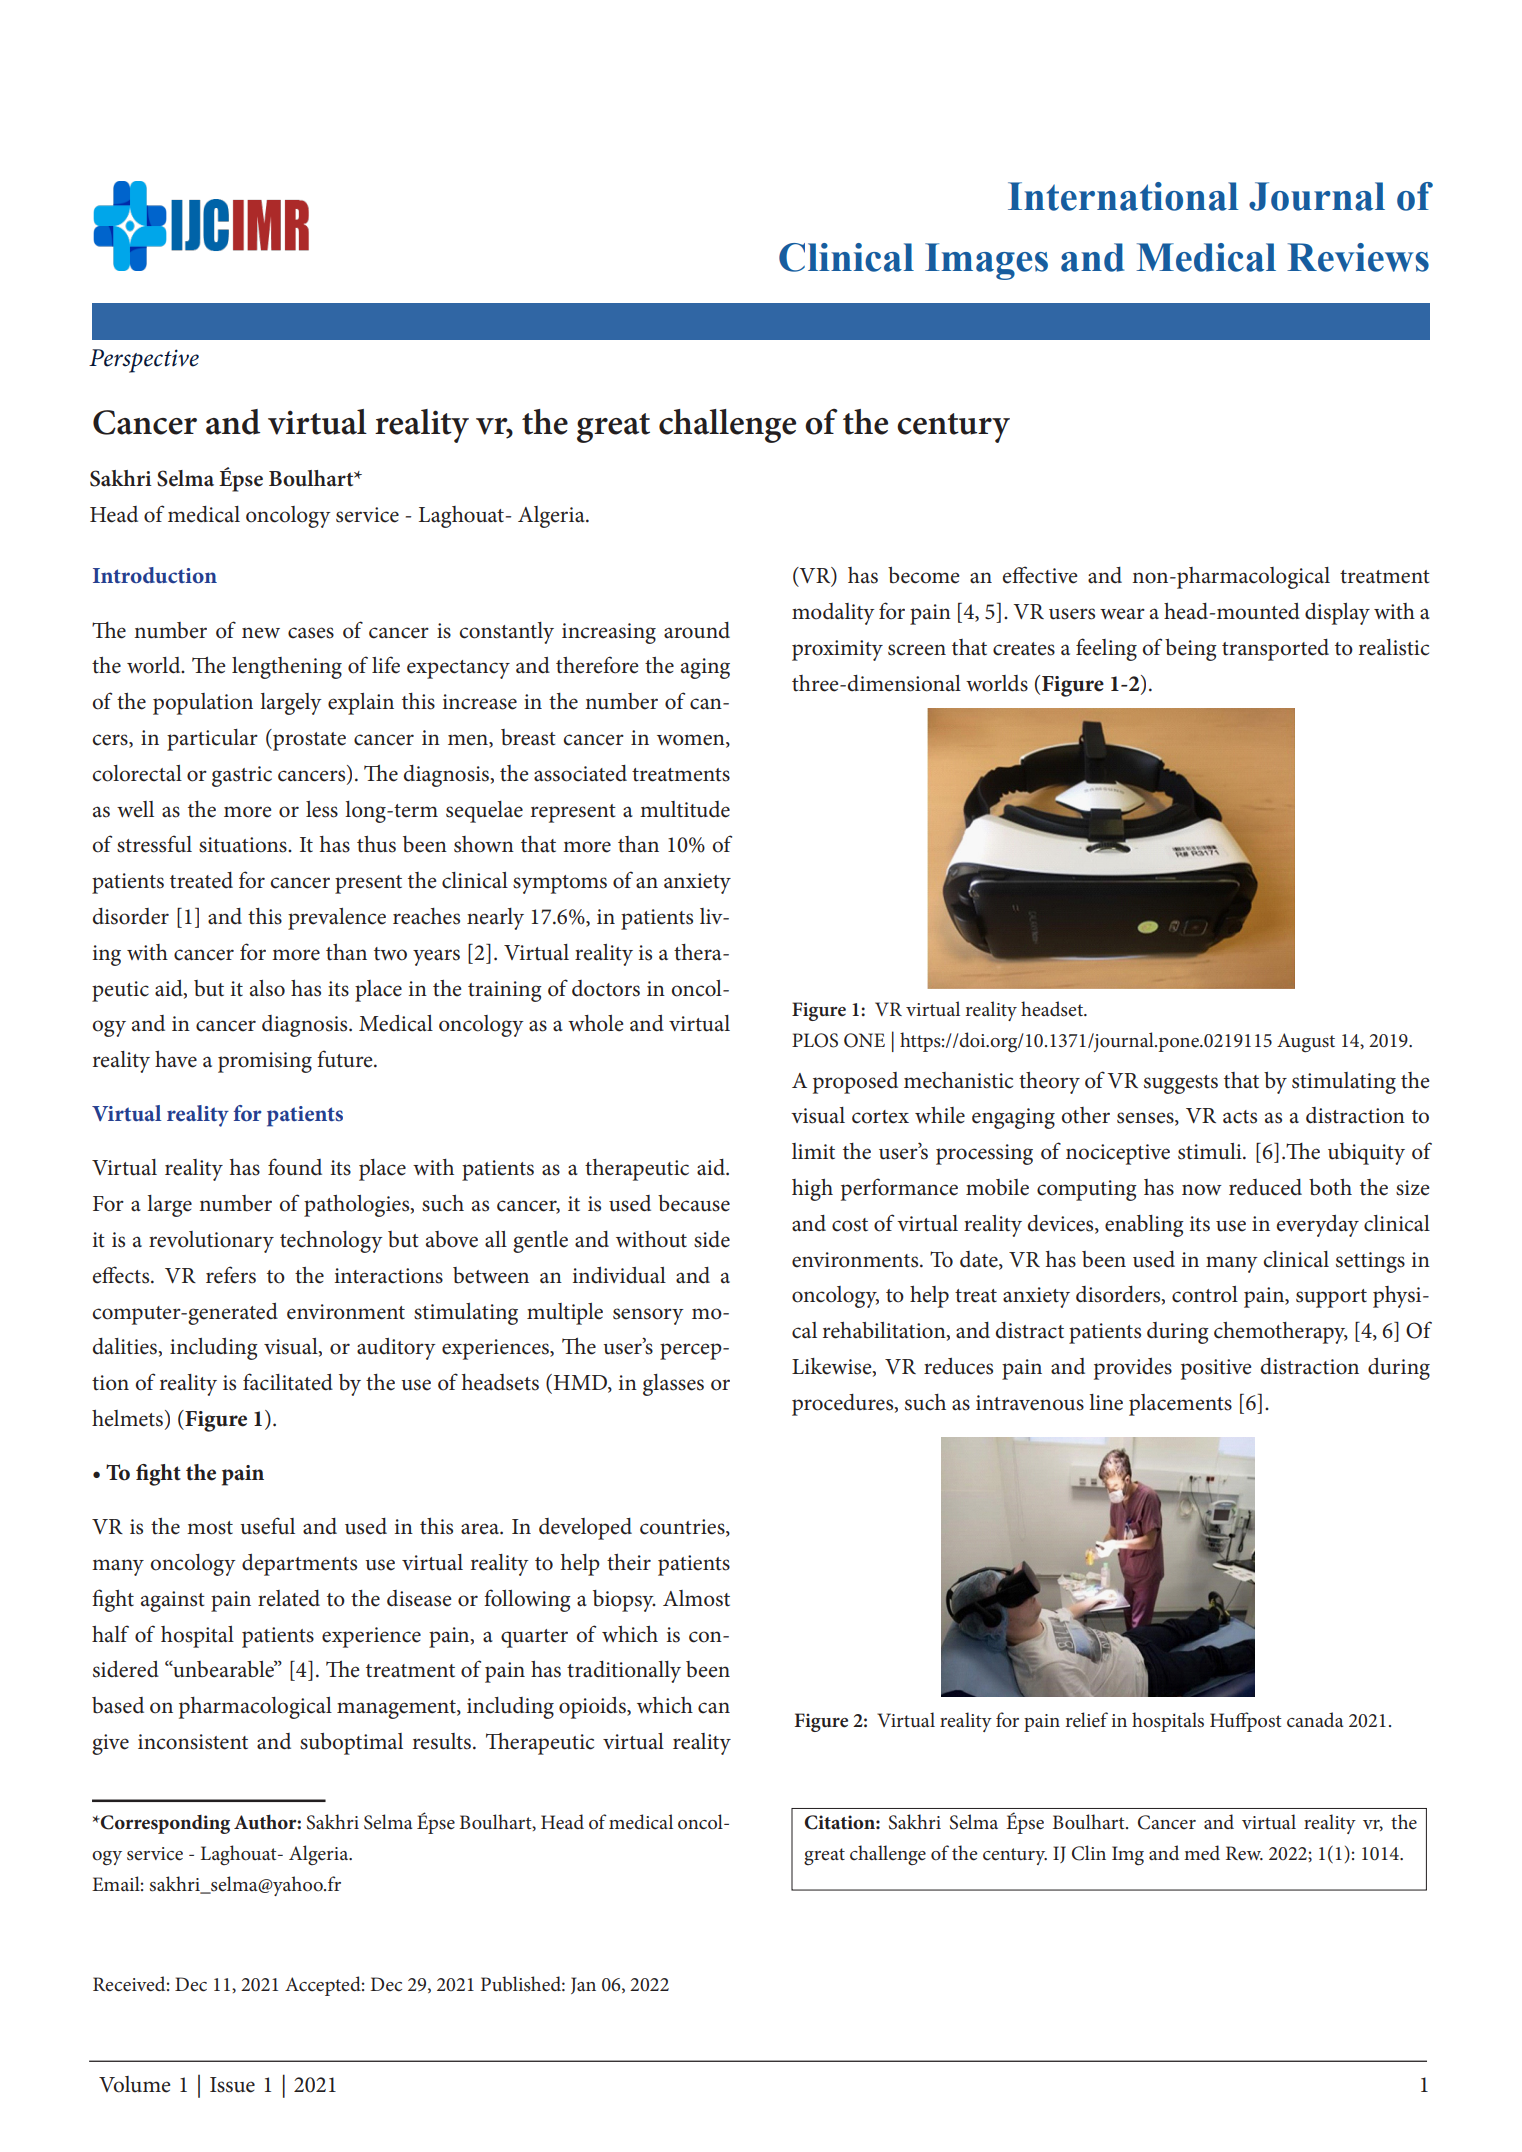 The height and width of the screenshot is (2152, 1522). Describe the element at coordinates (1244, 1853) in the screenshot. I see `Rew` at that location.
